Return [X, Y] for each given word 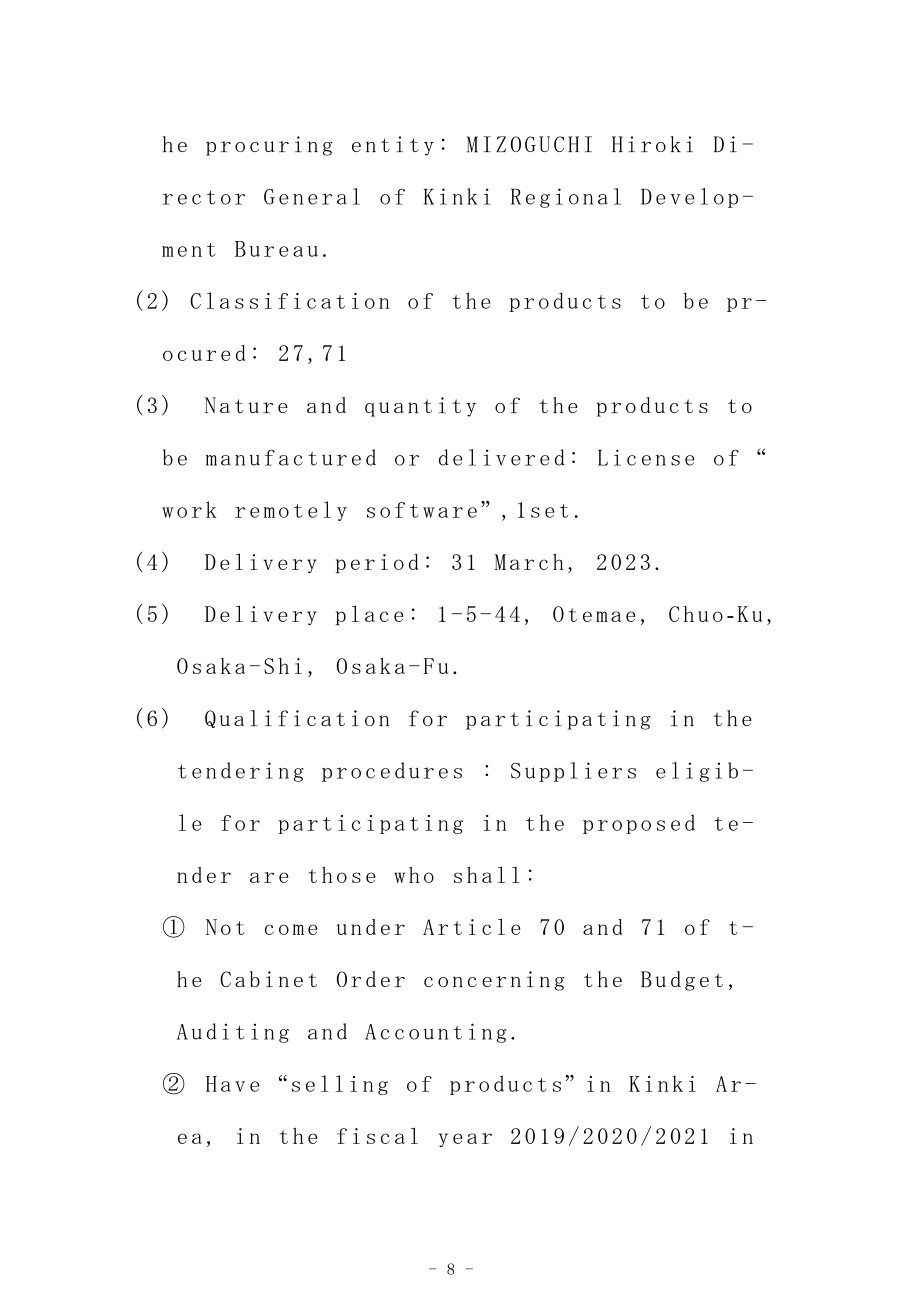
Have [233, 1084]
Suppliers [573, 772]
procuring [269, 146]
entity [393, 146]
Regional [566, 198]
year [465, 1140]
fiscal [377, 1135]
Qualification [297, 719]
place [370, 615]
